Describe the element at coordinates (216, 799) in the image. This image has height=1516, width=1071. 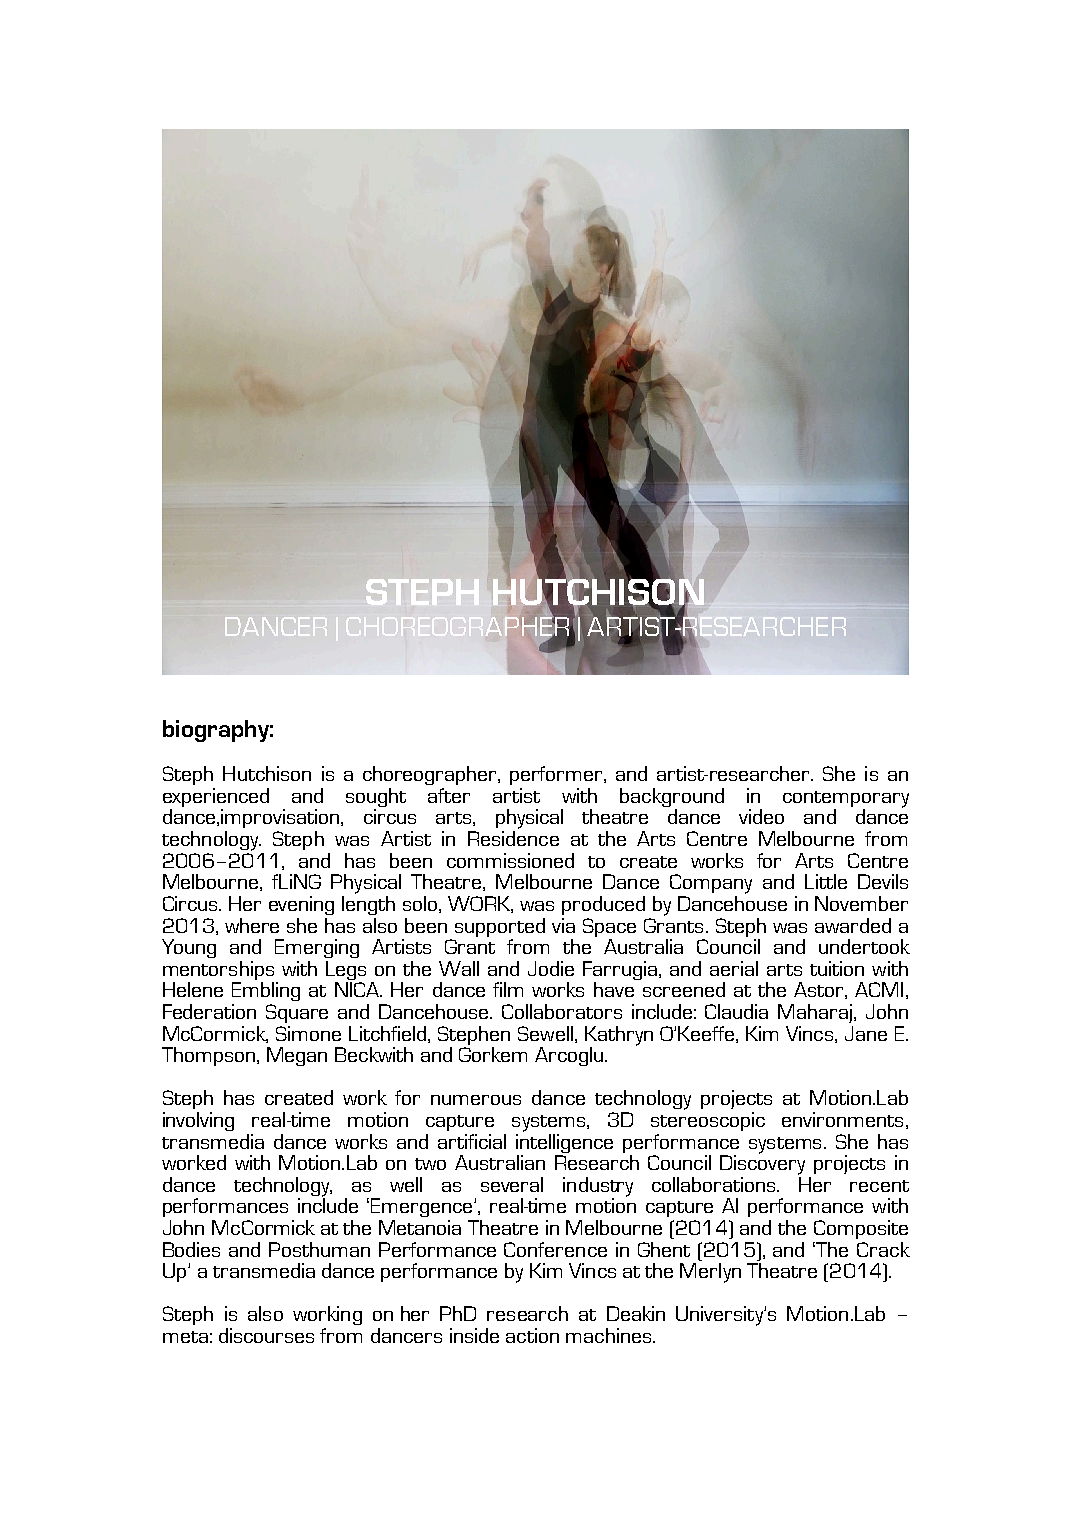
I see `experienced` at that location.
